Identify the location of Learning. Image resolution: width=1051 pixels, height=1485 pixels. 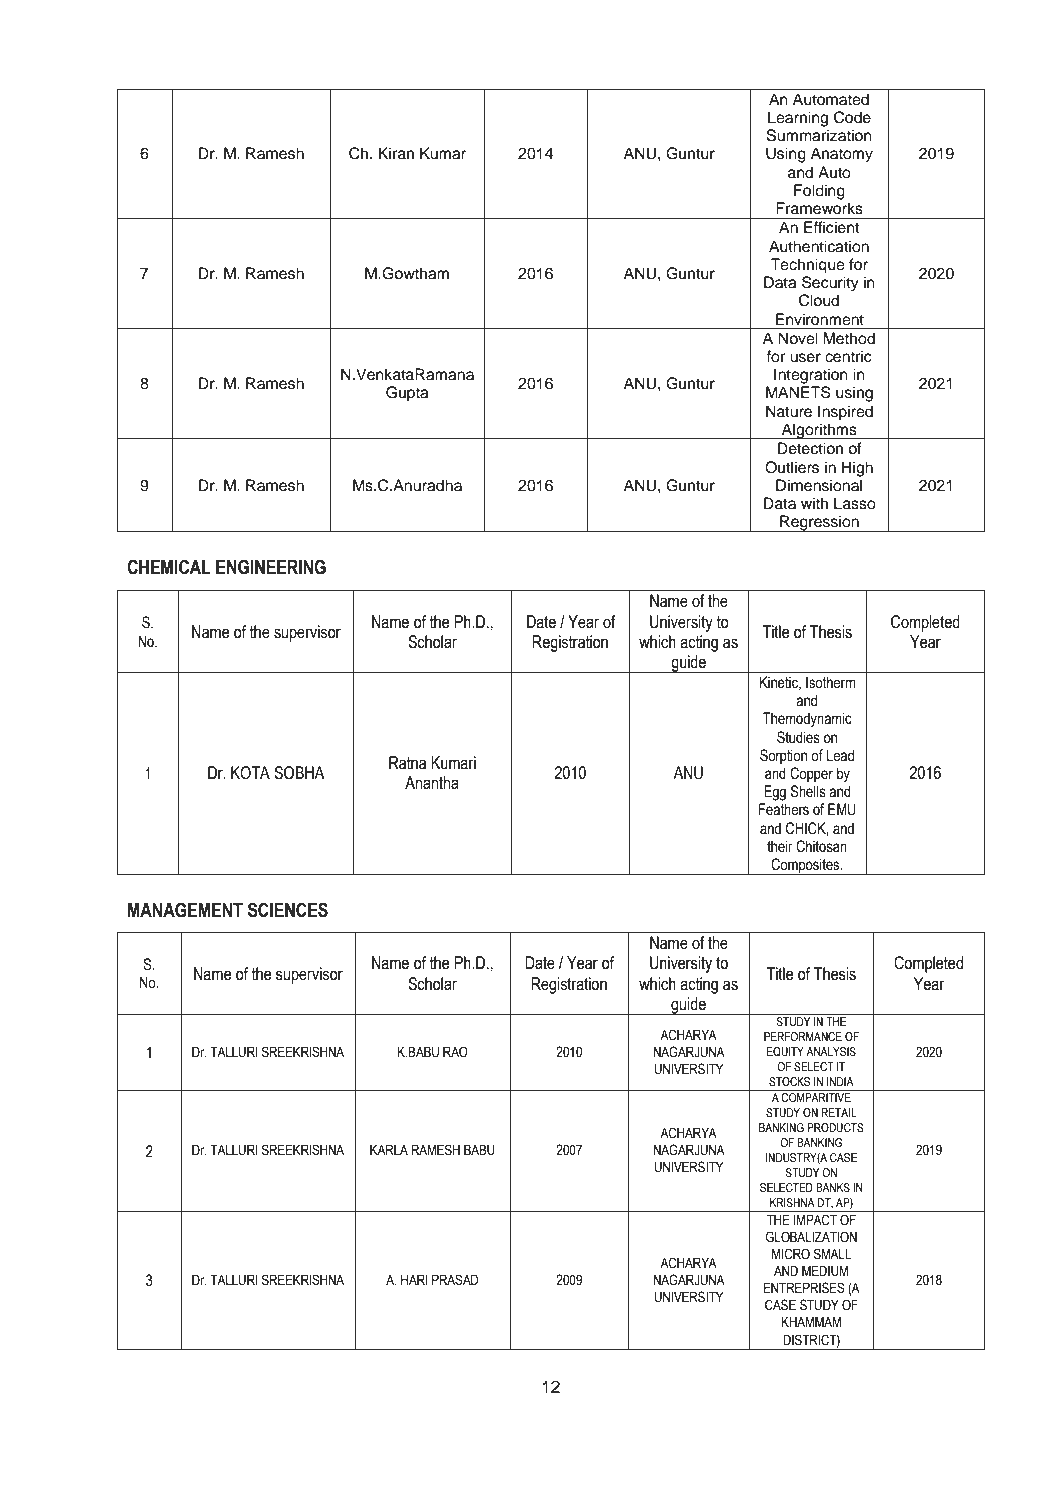
(798, 119).
